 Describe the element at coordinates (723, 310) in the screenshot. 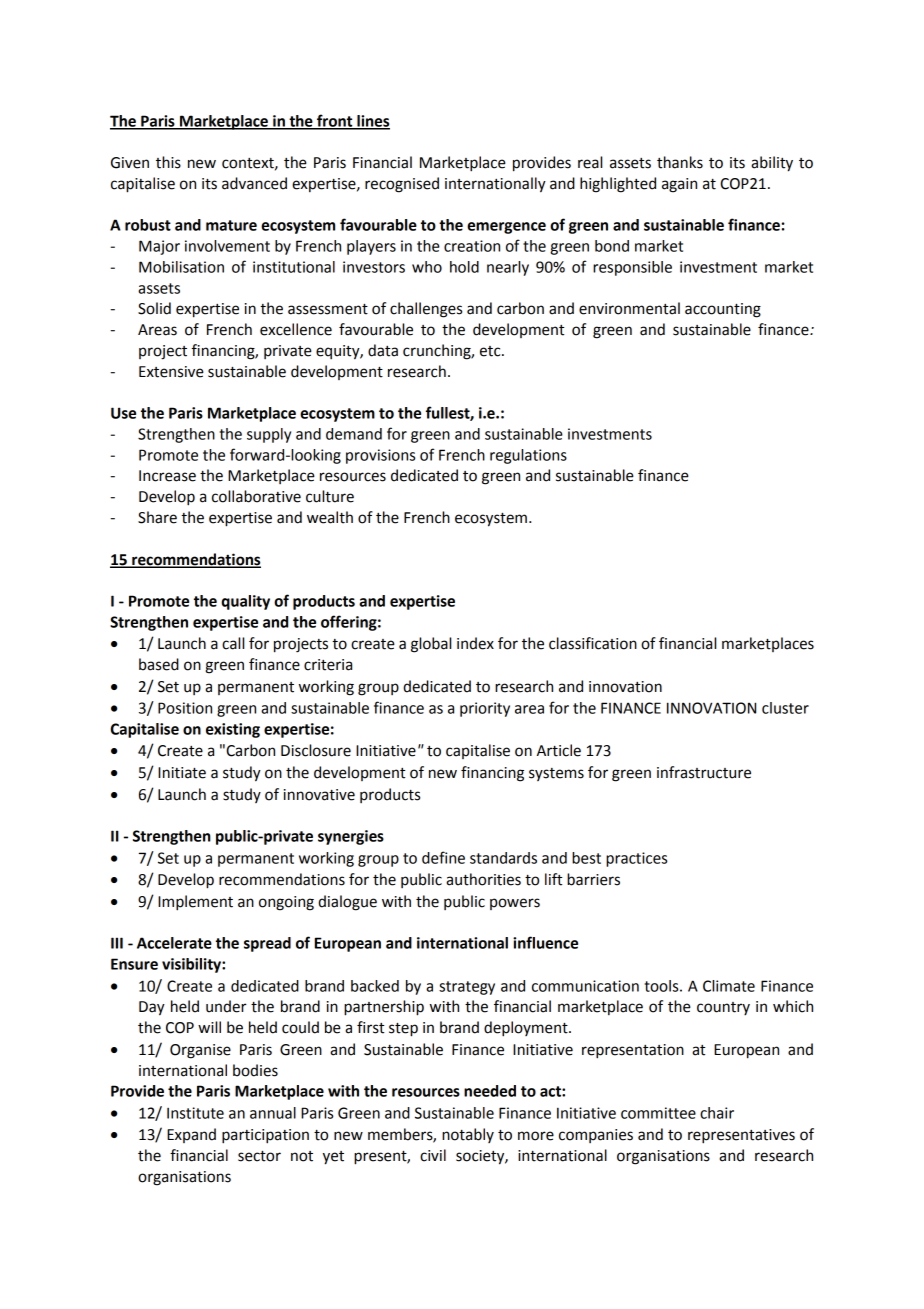

I see `accounting` at that location.
